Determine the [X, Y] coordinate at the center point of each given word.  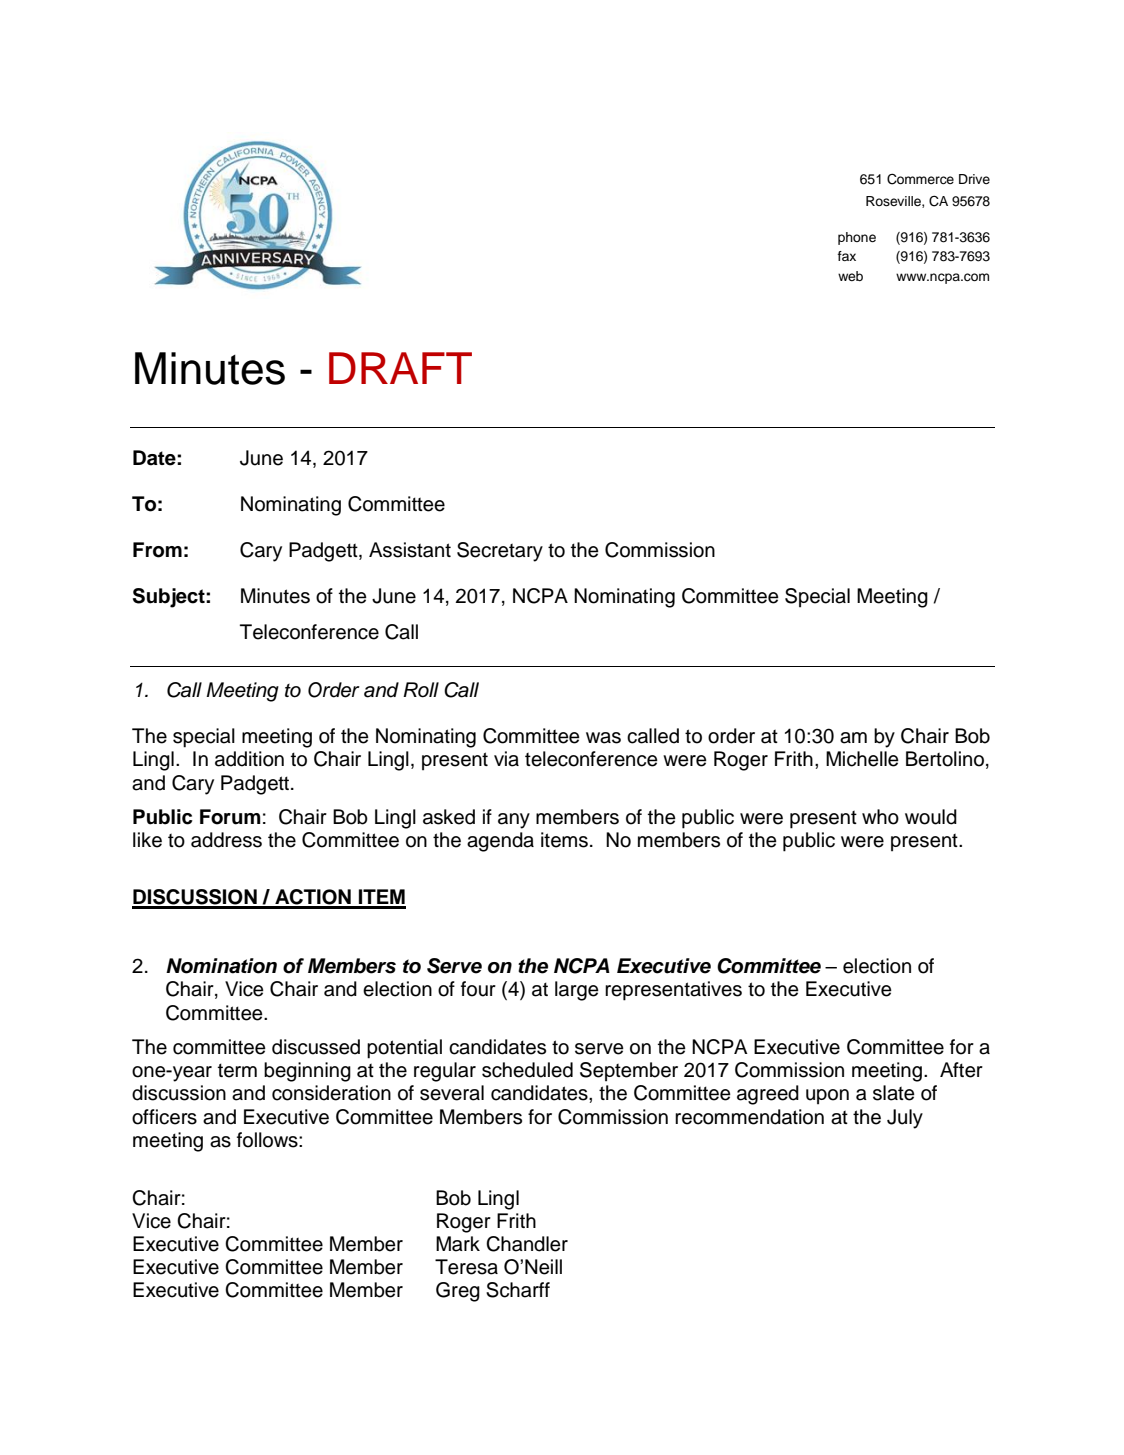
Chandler [527, 1244]
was [603, 738]
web [850, 276]
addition [249, 759]
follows [268, 1140]
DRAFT [400, 368]
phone [857, 238]
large [577, 991]
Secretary [500, 552]
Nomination [221, 966]
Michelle [862, 759]
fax [847, 256]
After [961, 1070]
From [157, 550]
